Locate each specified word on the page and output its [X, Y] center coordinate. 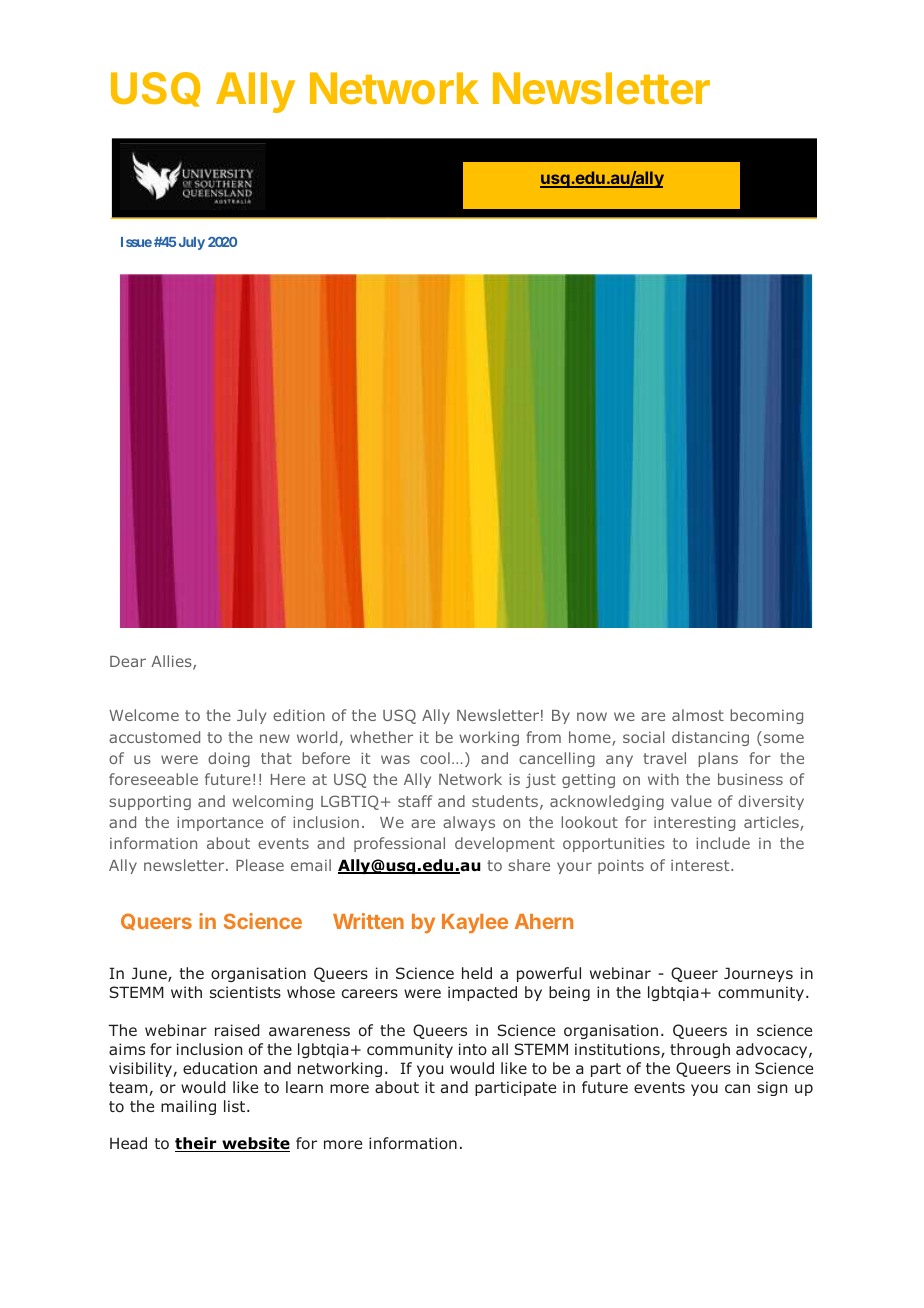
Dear [128, 661]
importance [220, 823]
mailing [188, 1107]
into [473, 1049]
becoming [766, 716]
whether [381, 737]
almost [698, 715]
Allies [172, 662]
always [469, 823]
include [723, 843]
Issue [136, 242]
